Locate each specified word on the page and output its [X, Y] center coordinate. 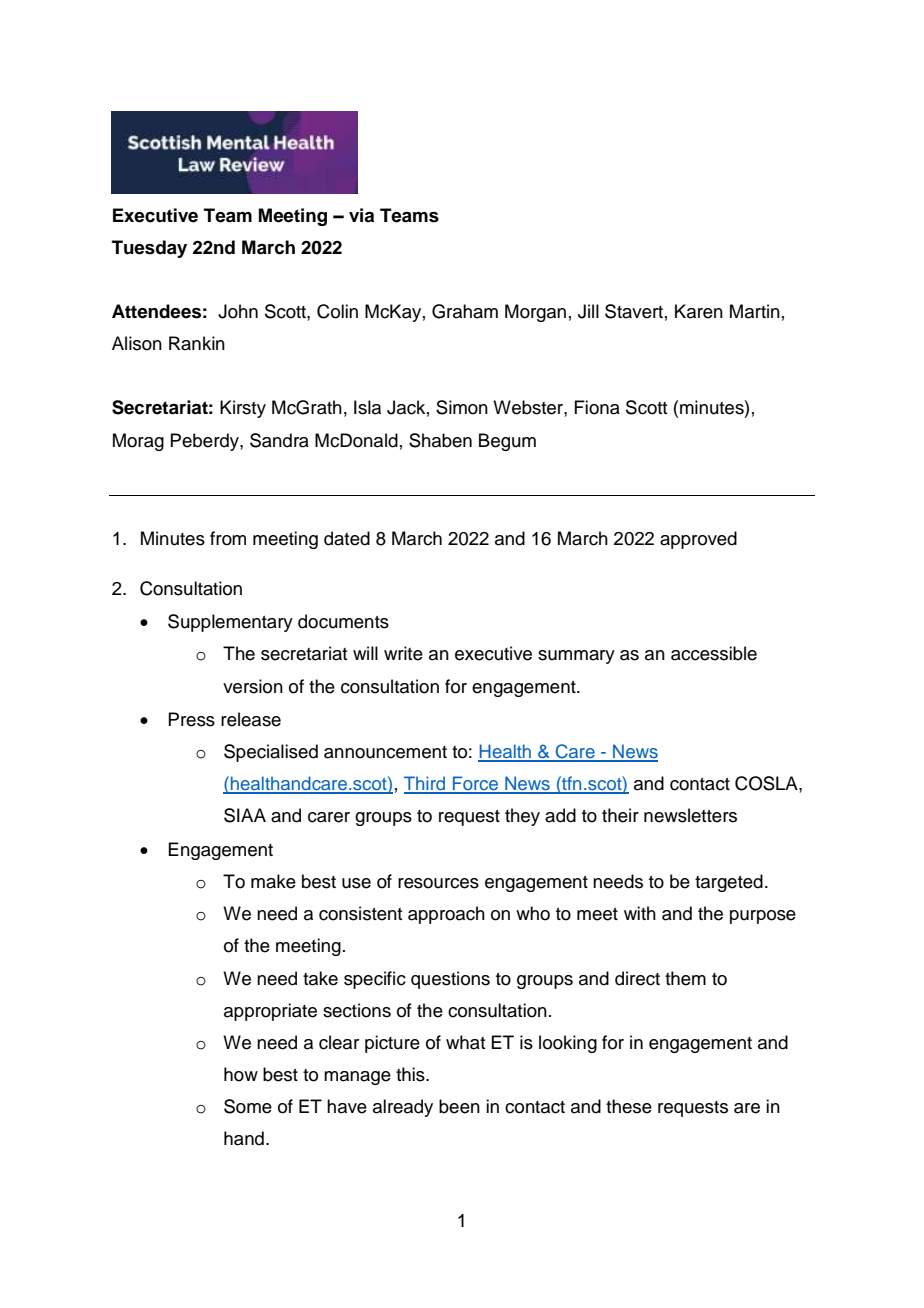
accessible [714, 653]
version [253, 686]
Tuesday [149, 249]
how [241, 1074]
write [403, 653]
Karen [699, 311]
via [361, 215]
